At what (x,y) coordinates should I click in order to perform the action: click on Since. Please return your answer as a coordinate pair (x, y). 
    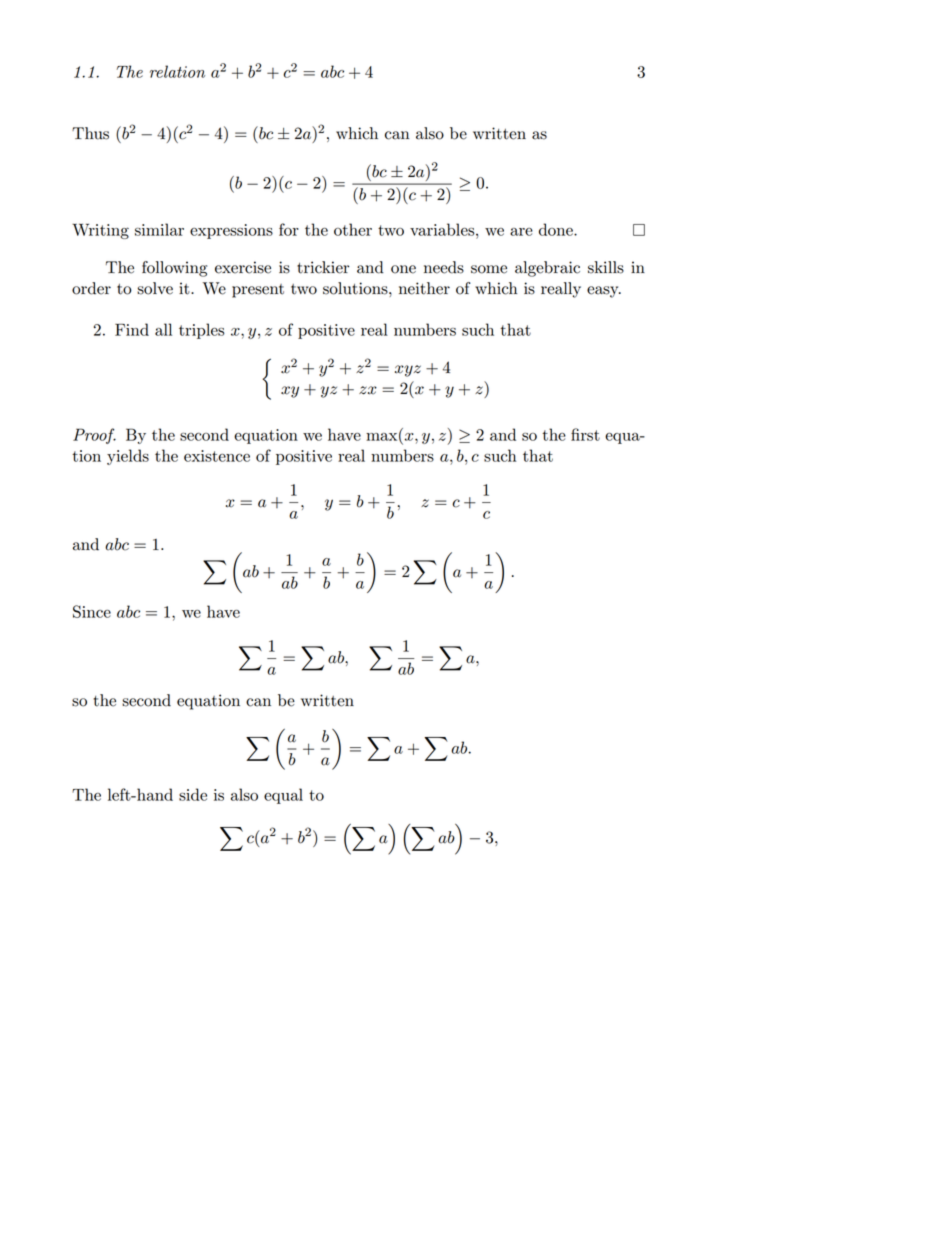
    Looking at the image, I should click on (92, 611).
